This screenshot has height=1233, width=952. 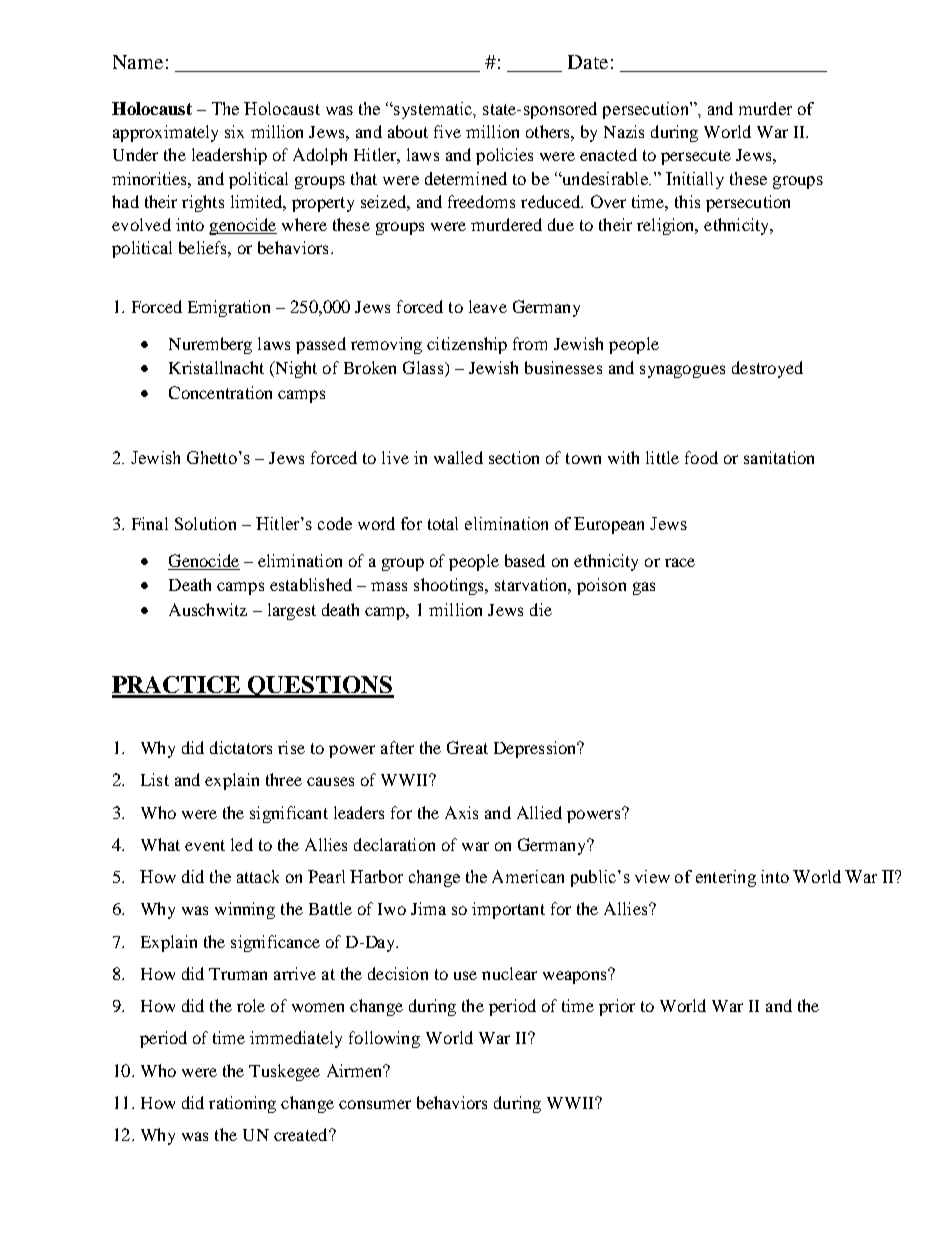 I want to click on six, so click(x=234, y=131).
